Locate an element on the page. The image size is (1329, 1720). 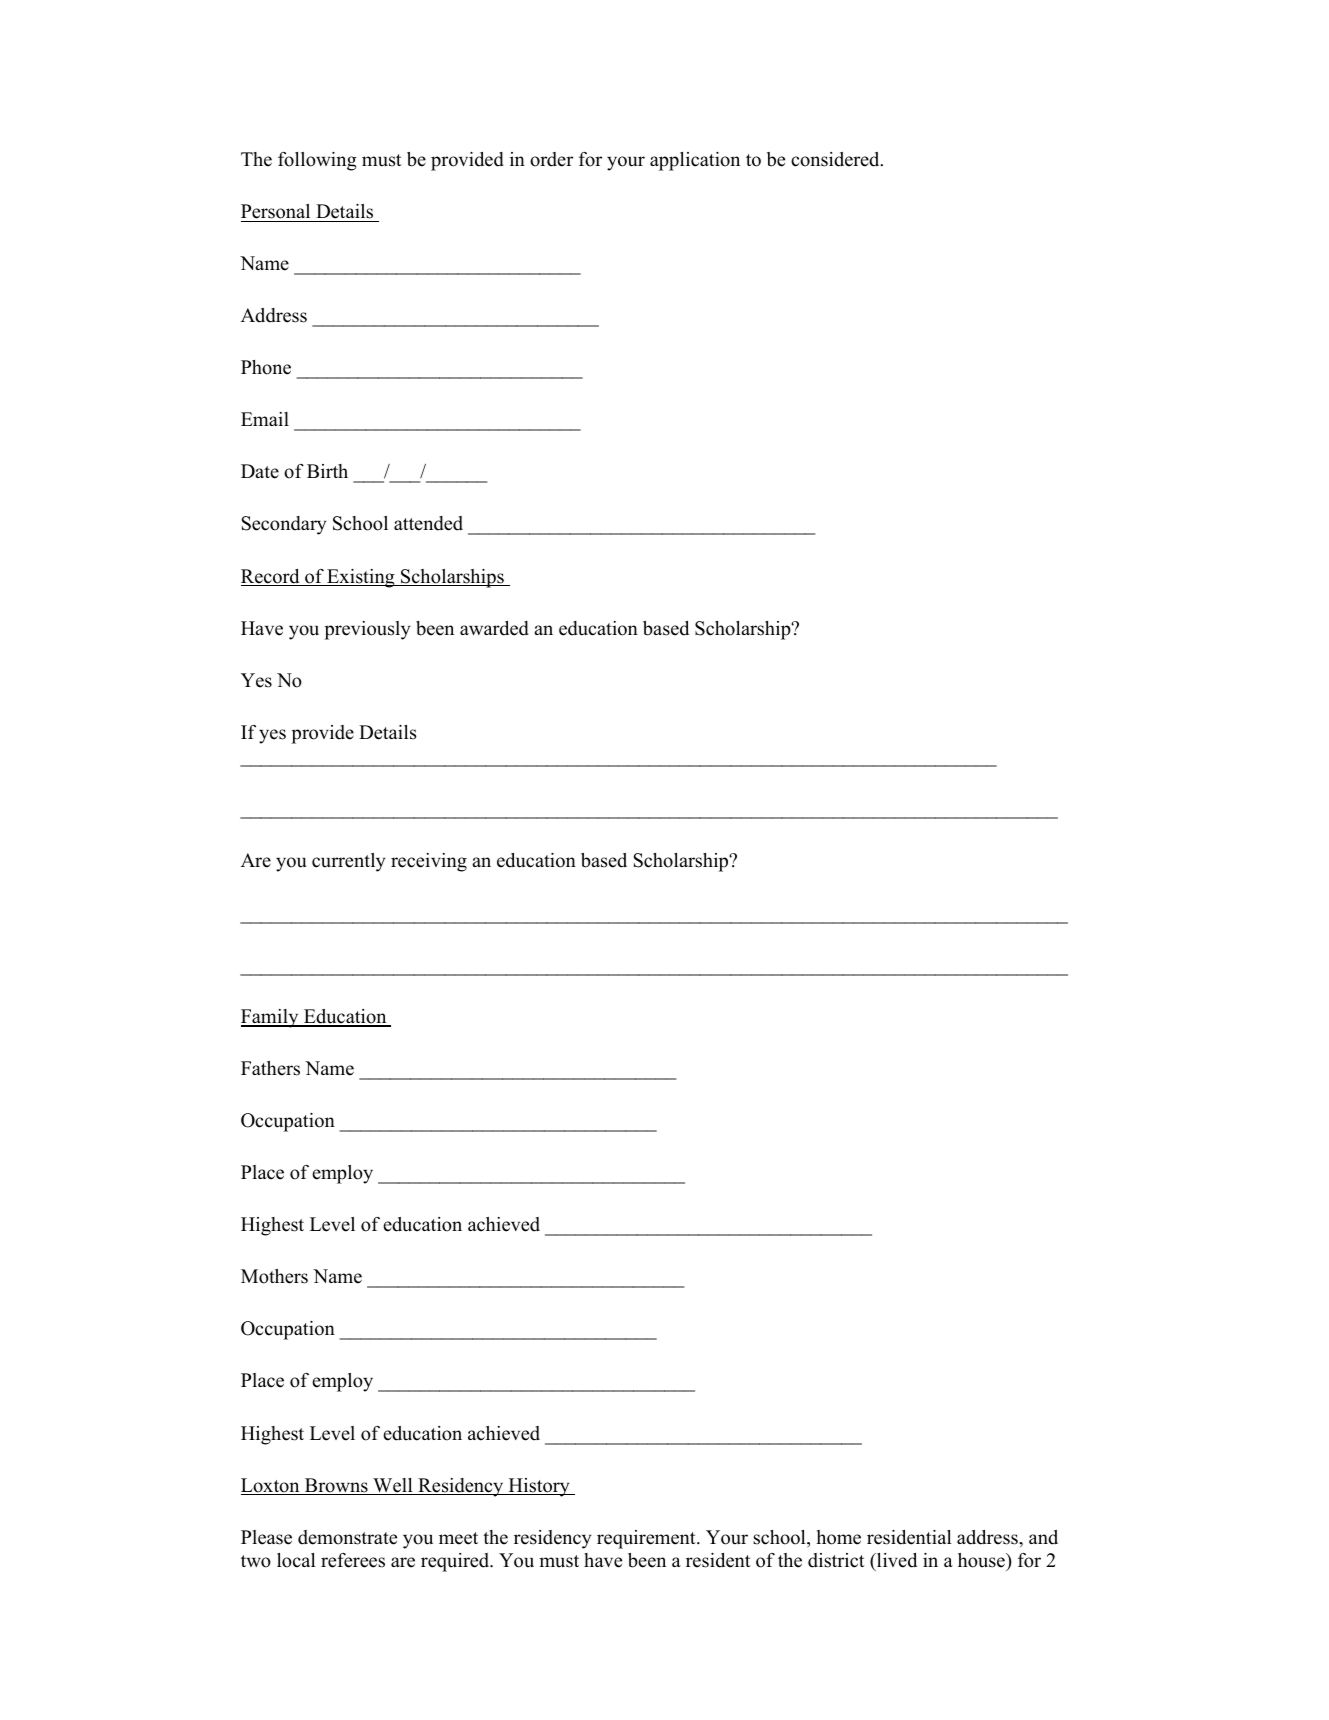
currently is located at coordinates (348, 862).
